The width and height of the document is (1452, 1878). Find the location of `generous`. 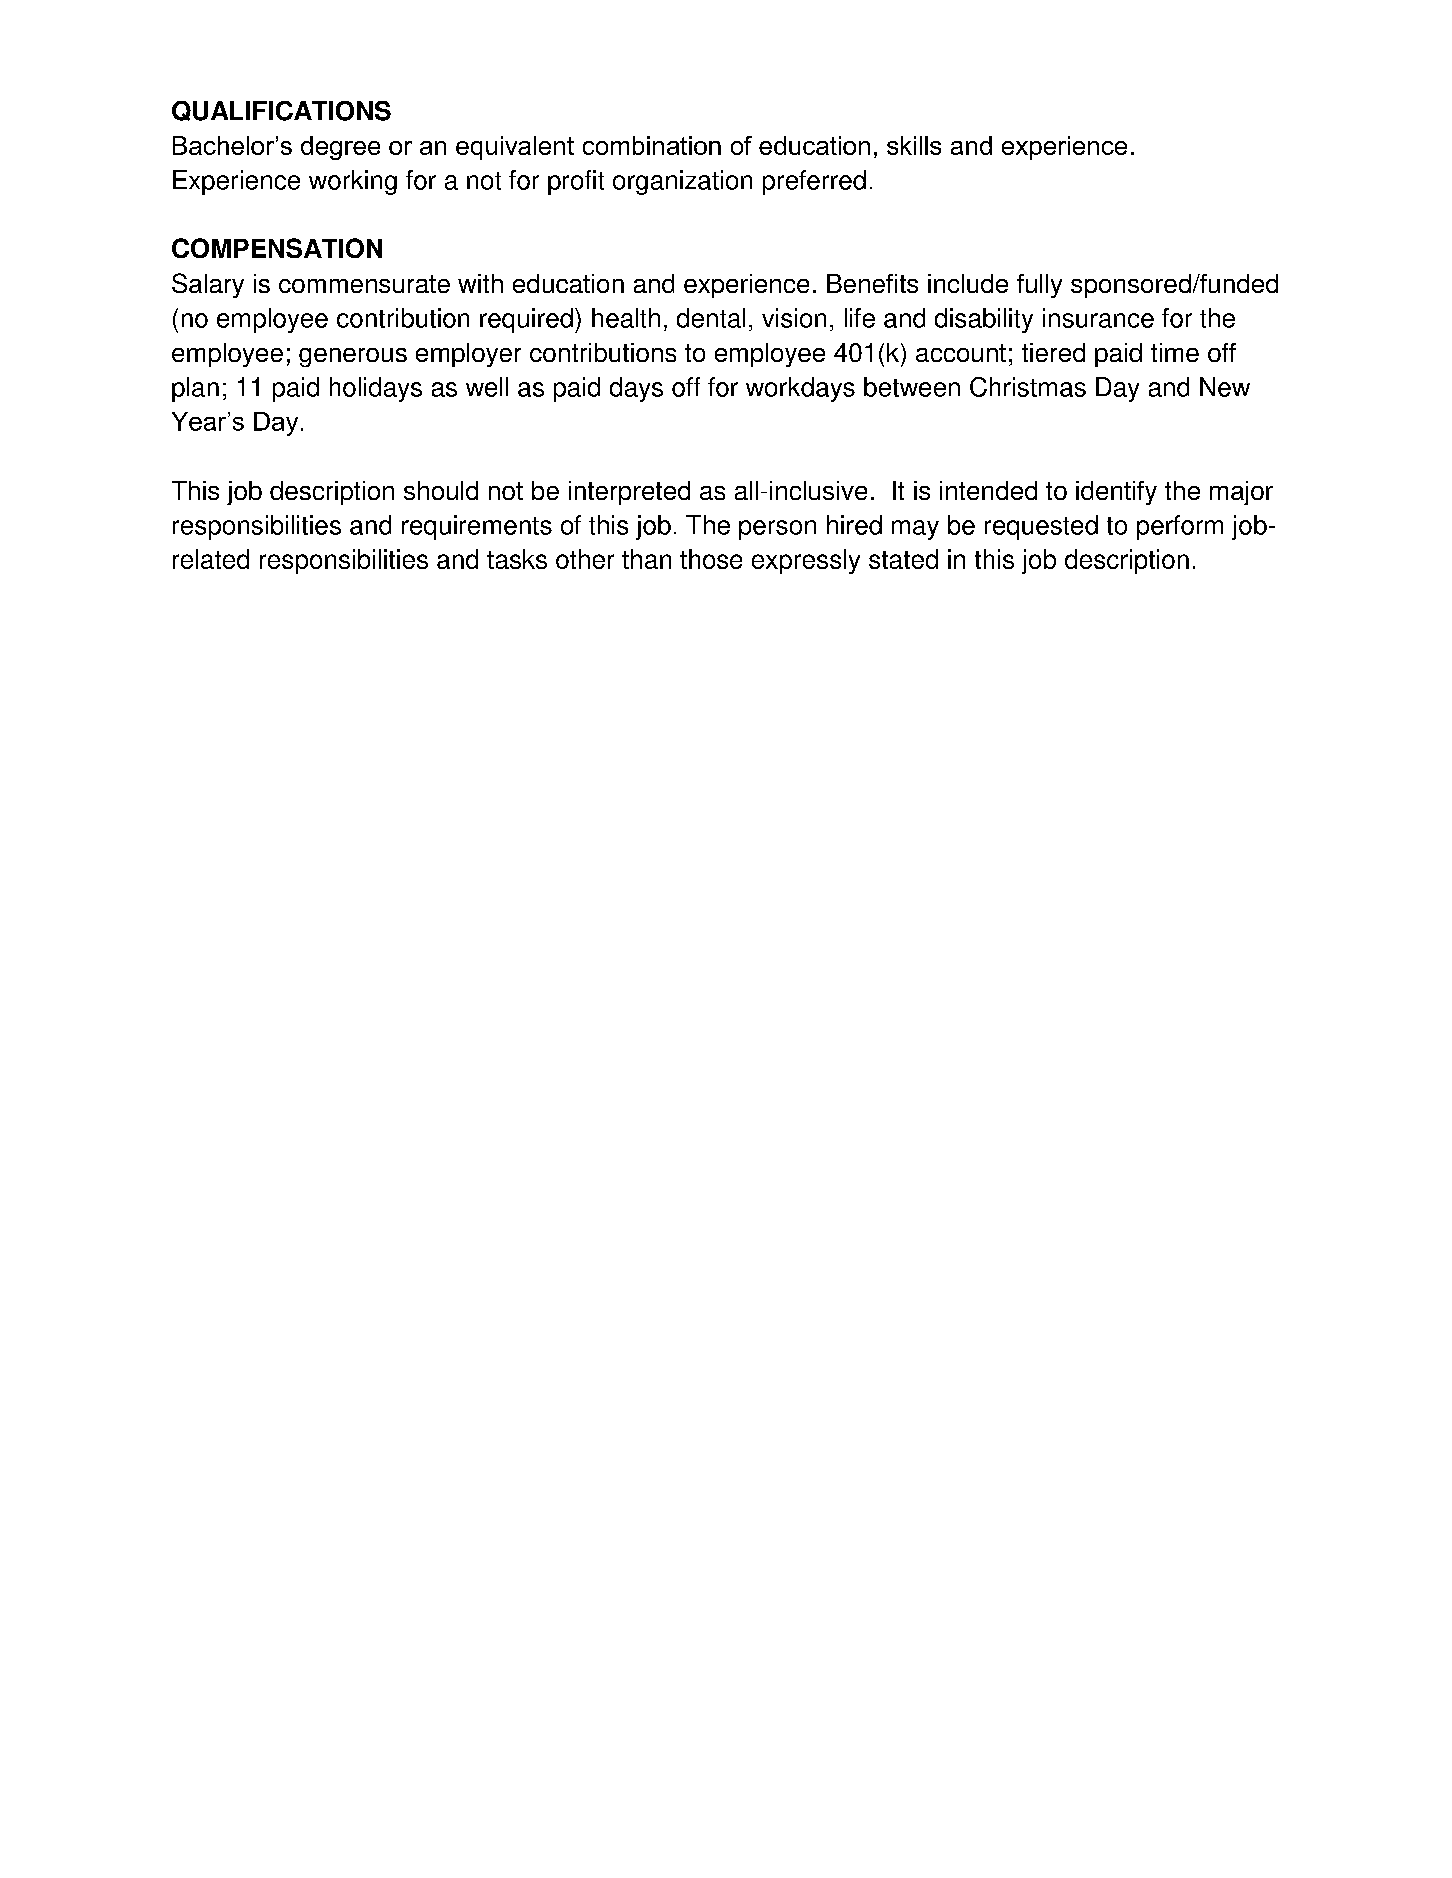

generous is located at coordinates (353, 357).
